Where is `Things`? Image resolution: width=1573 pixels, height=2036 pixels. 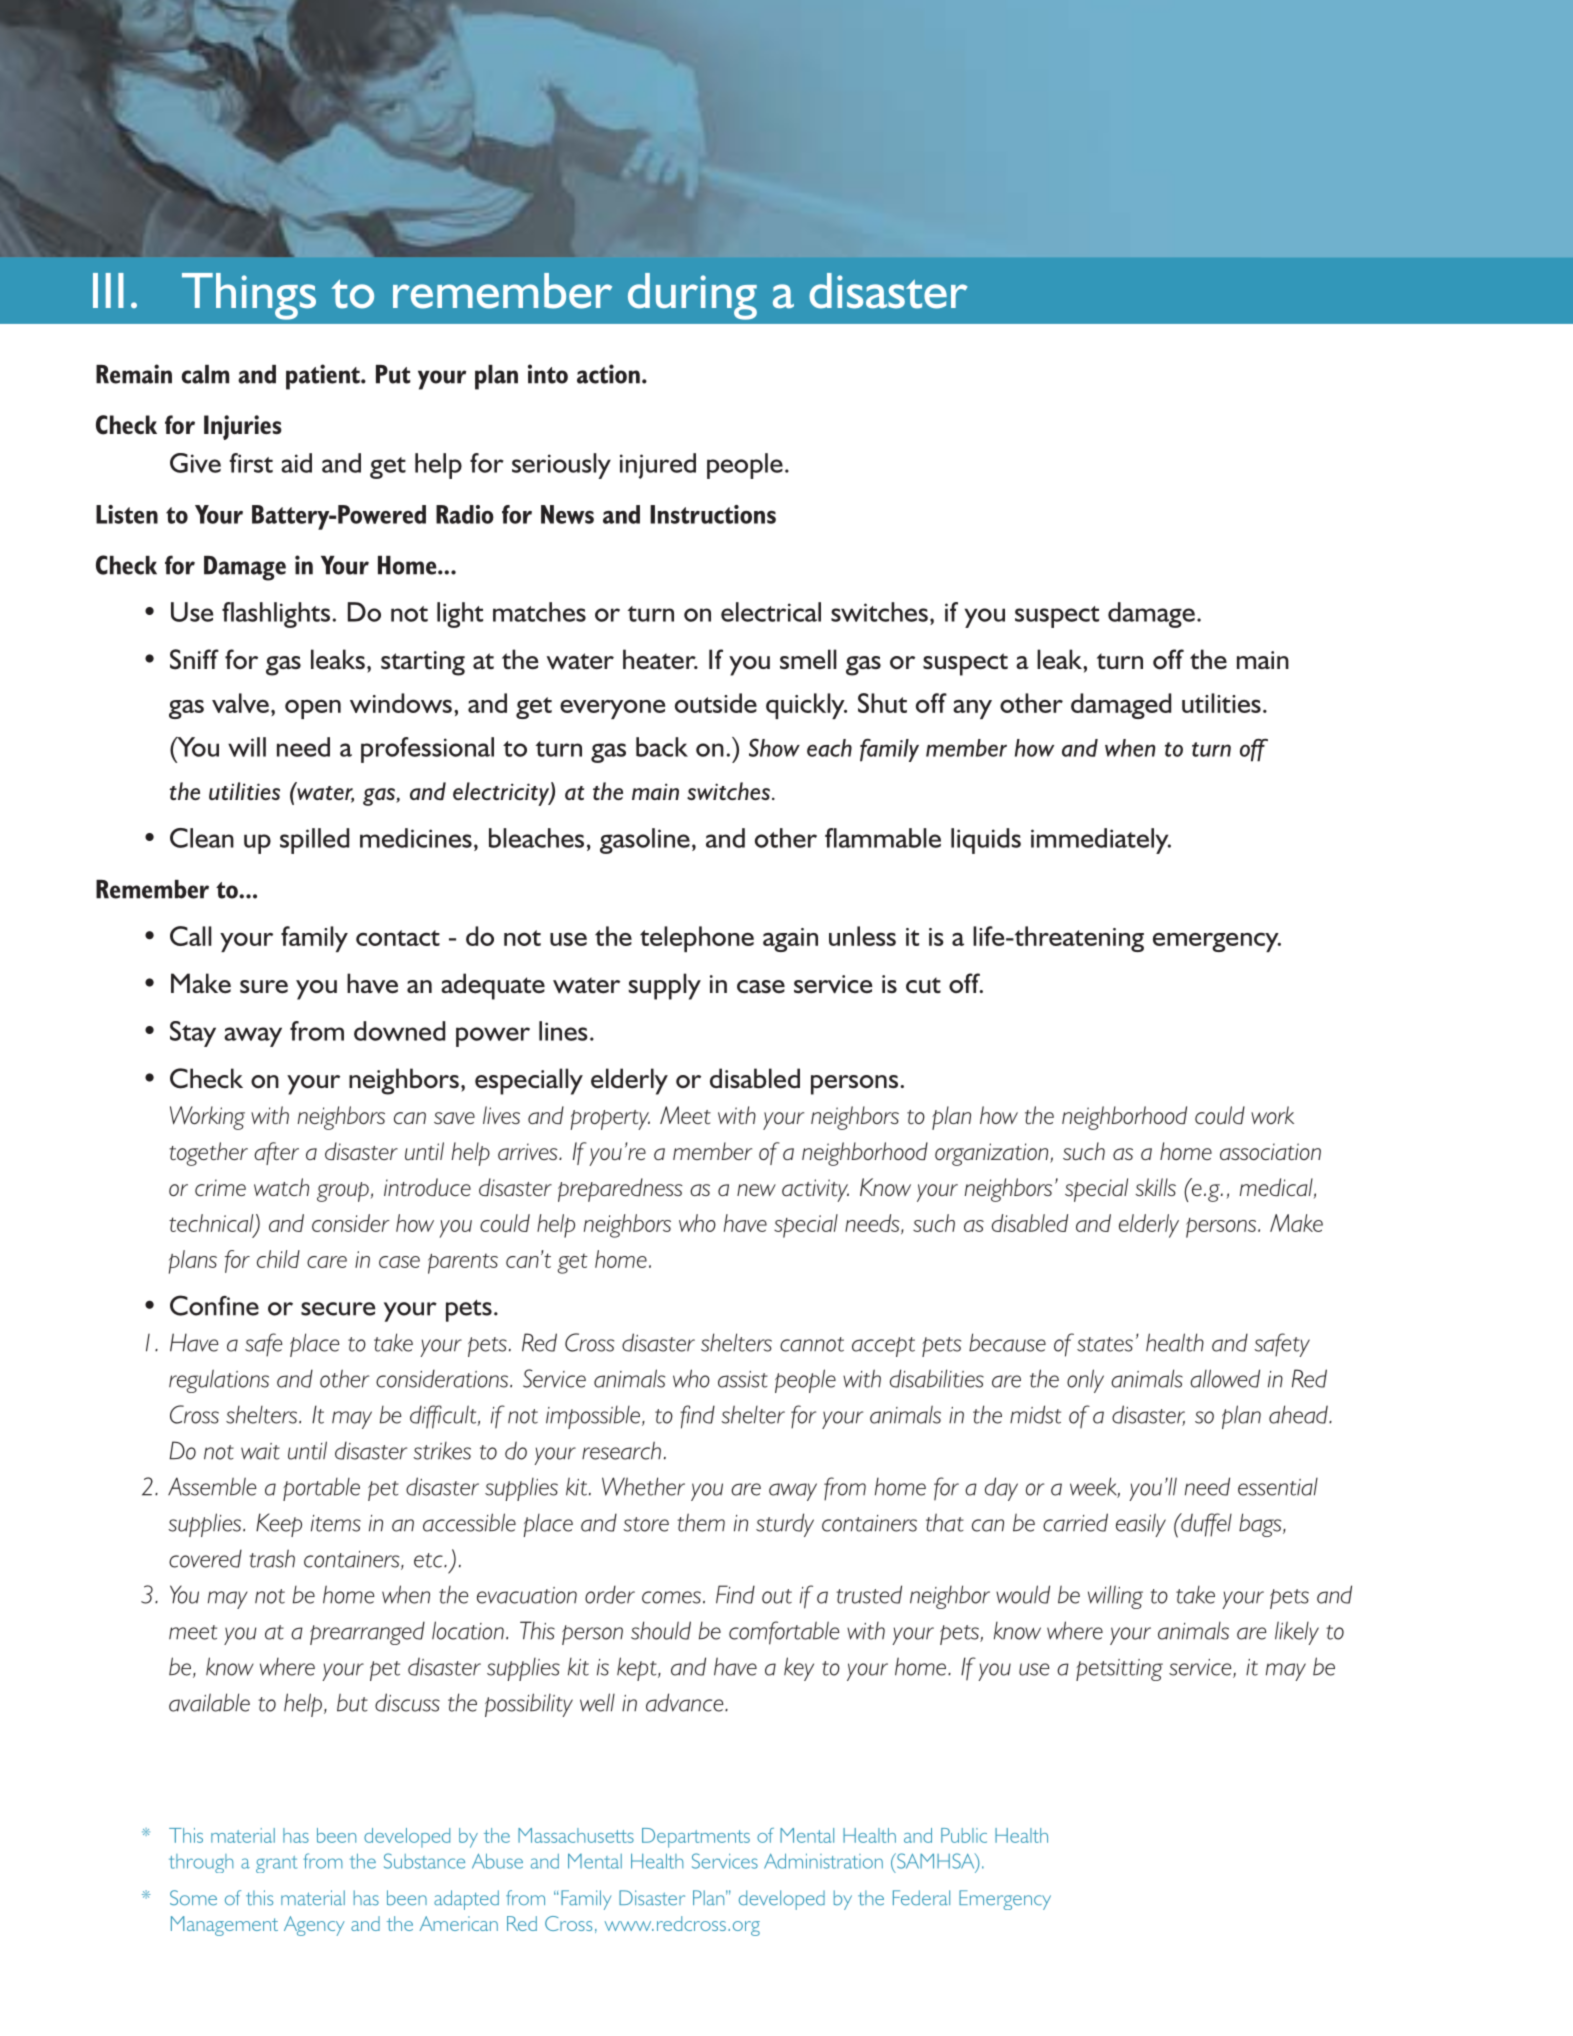
Things is located at coordinates (249, 296).
